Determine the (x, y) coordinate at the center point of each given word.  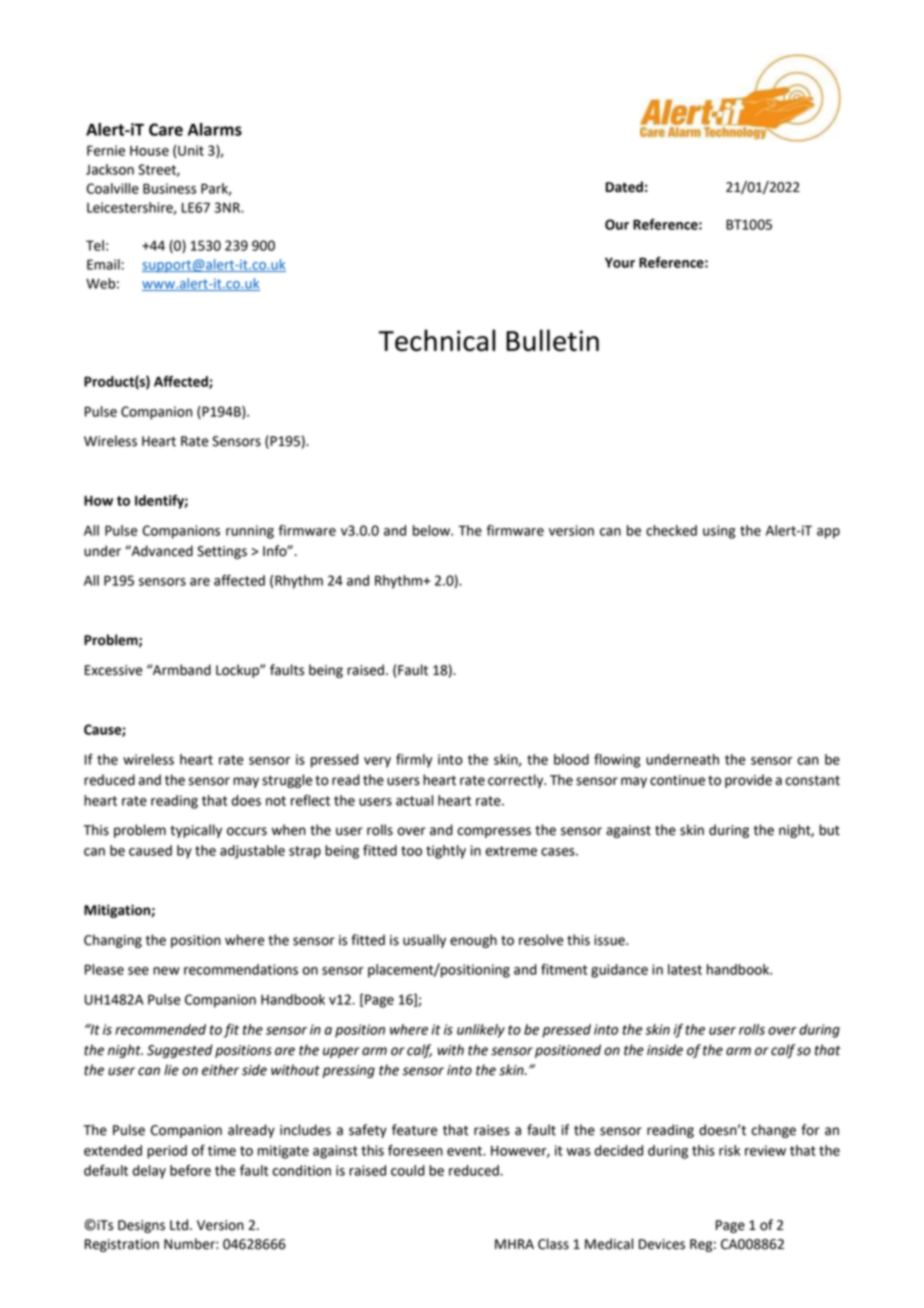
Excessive (114, 670)
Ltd (179, 1225)
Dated (624, 187)
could (408, 1170)
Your (620, 262)
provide (748, 781)
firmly (414, 761)
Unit (191, 150)
